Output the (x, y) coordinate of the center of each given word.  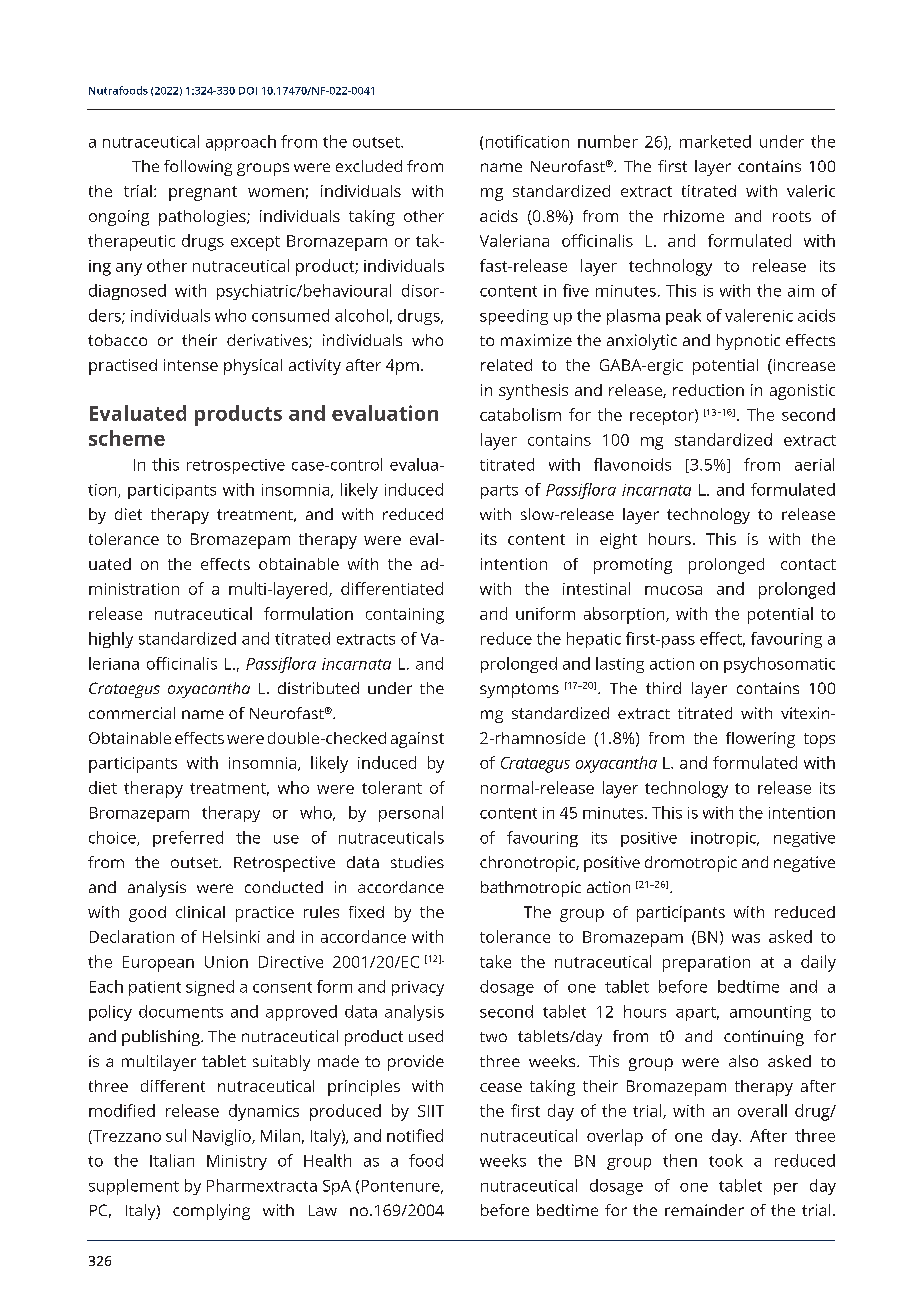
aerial (814, 464)
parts (499, 492)
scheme (127, 438)
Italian (172, 1160)
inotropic (725, 839)
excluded (369, 166)
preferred (188, 839)
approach (241, 143)
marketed (715, 141)
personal (411, 814)
